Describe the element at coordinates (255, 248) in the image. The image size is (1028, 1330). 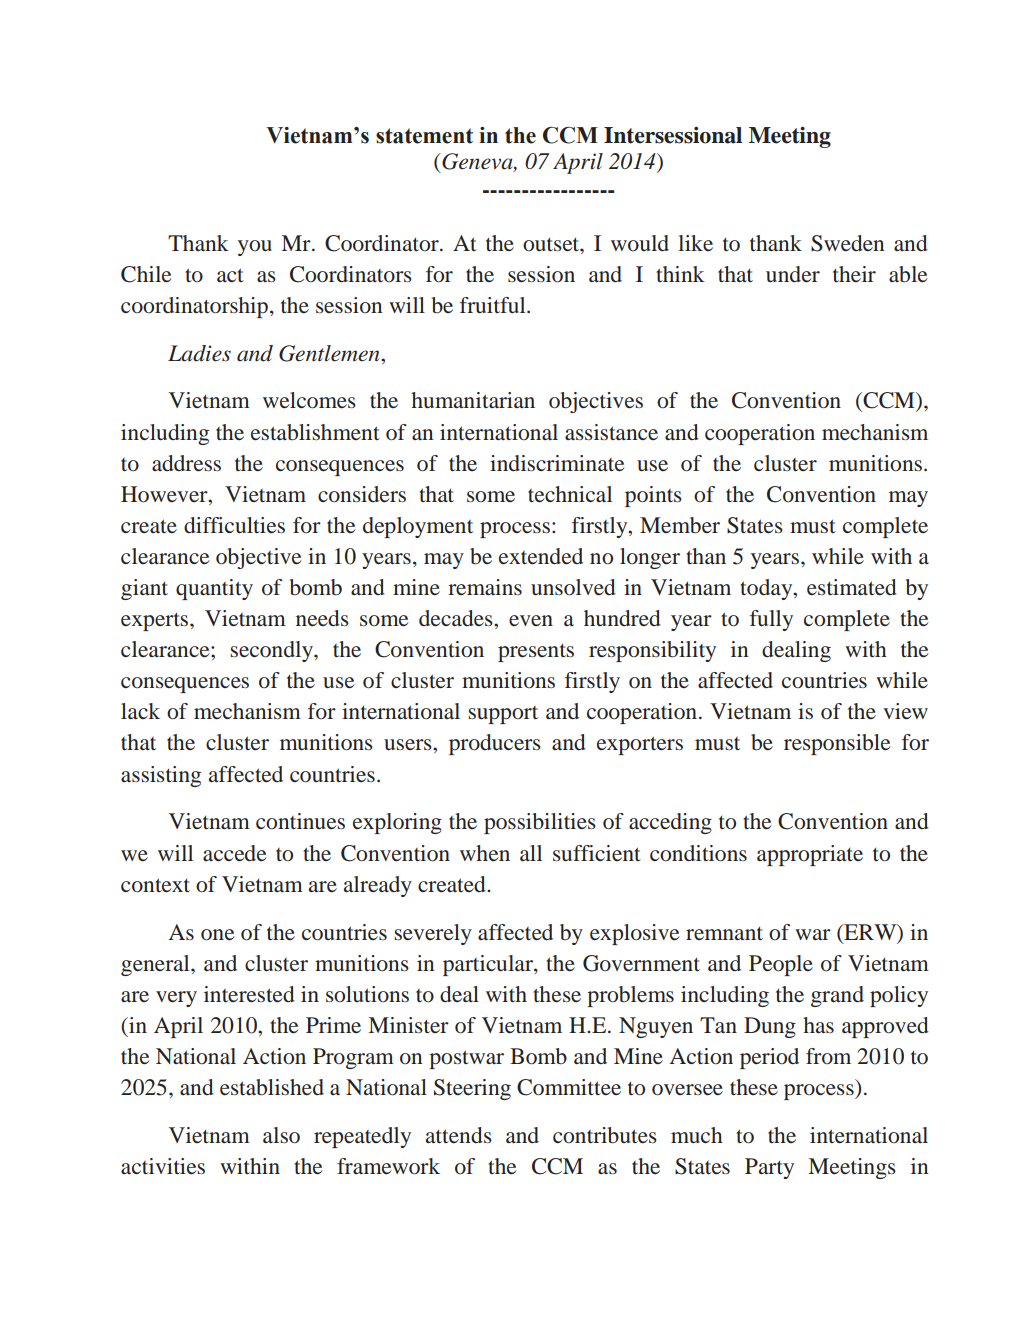
I see `you` at that location.
